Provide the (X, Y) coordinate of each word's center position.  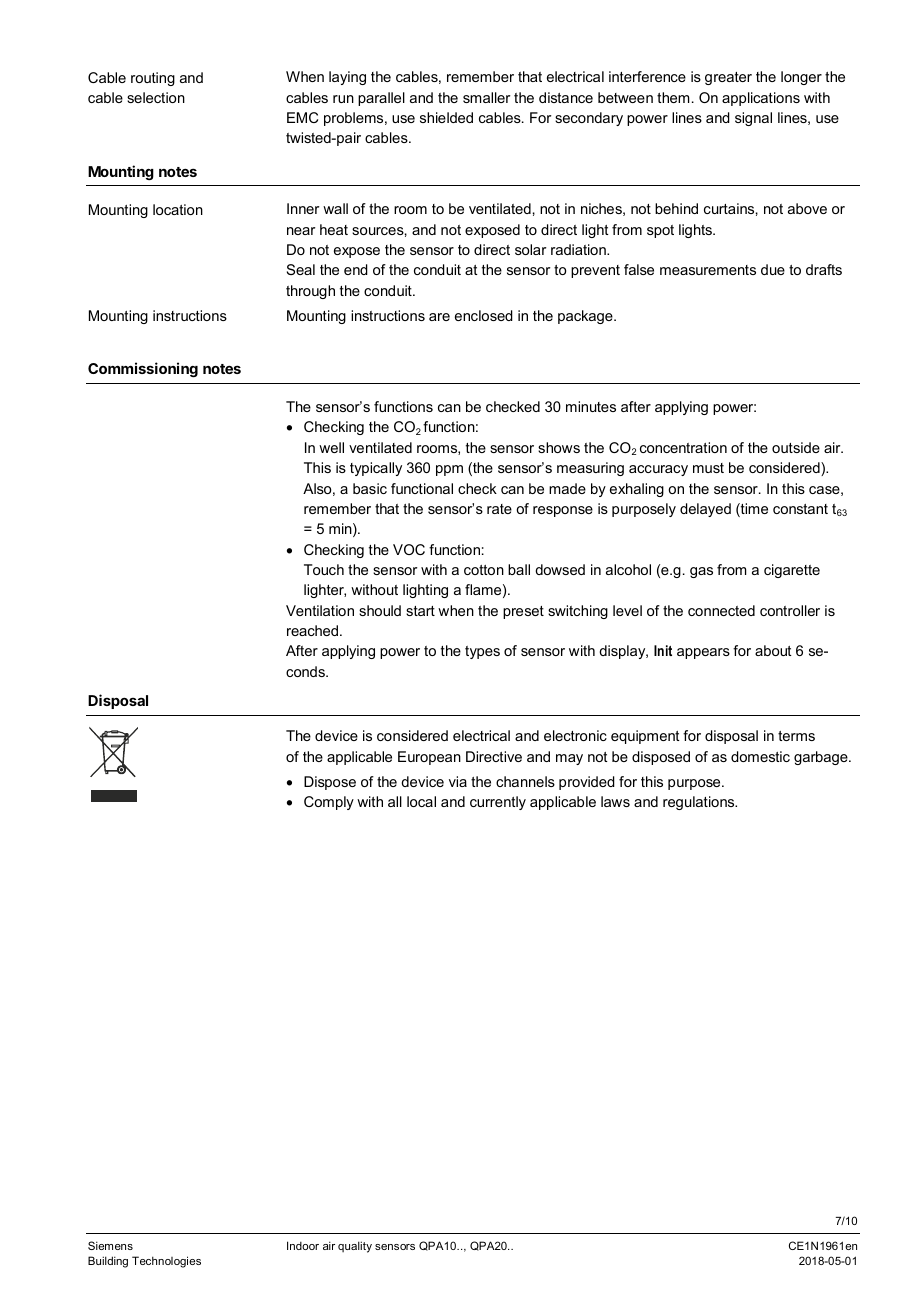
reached (312, 630)
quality (355, 1247)
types (482, 652)
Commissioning (143, 369)
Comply (329, 803)
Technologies (166, 1262)
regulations (700, 803)
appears (703, 653)
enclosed (484, 315)
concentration (683, 447)
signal (753, 119)
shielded (446, 117)
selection (156, 97)
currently (498, 803)
